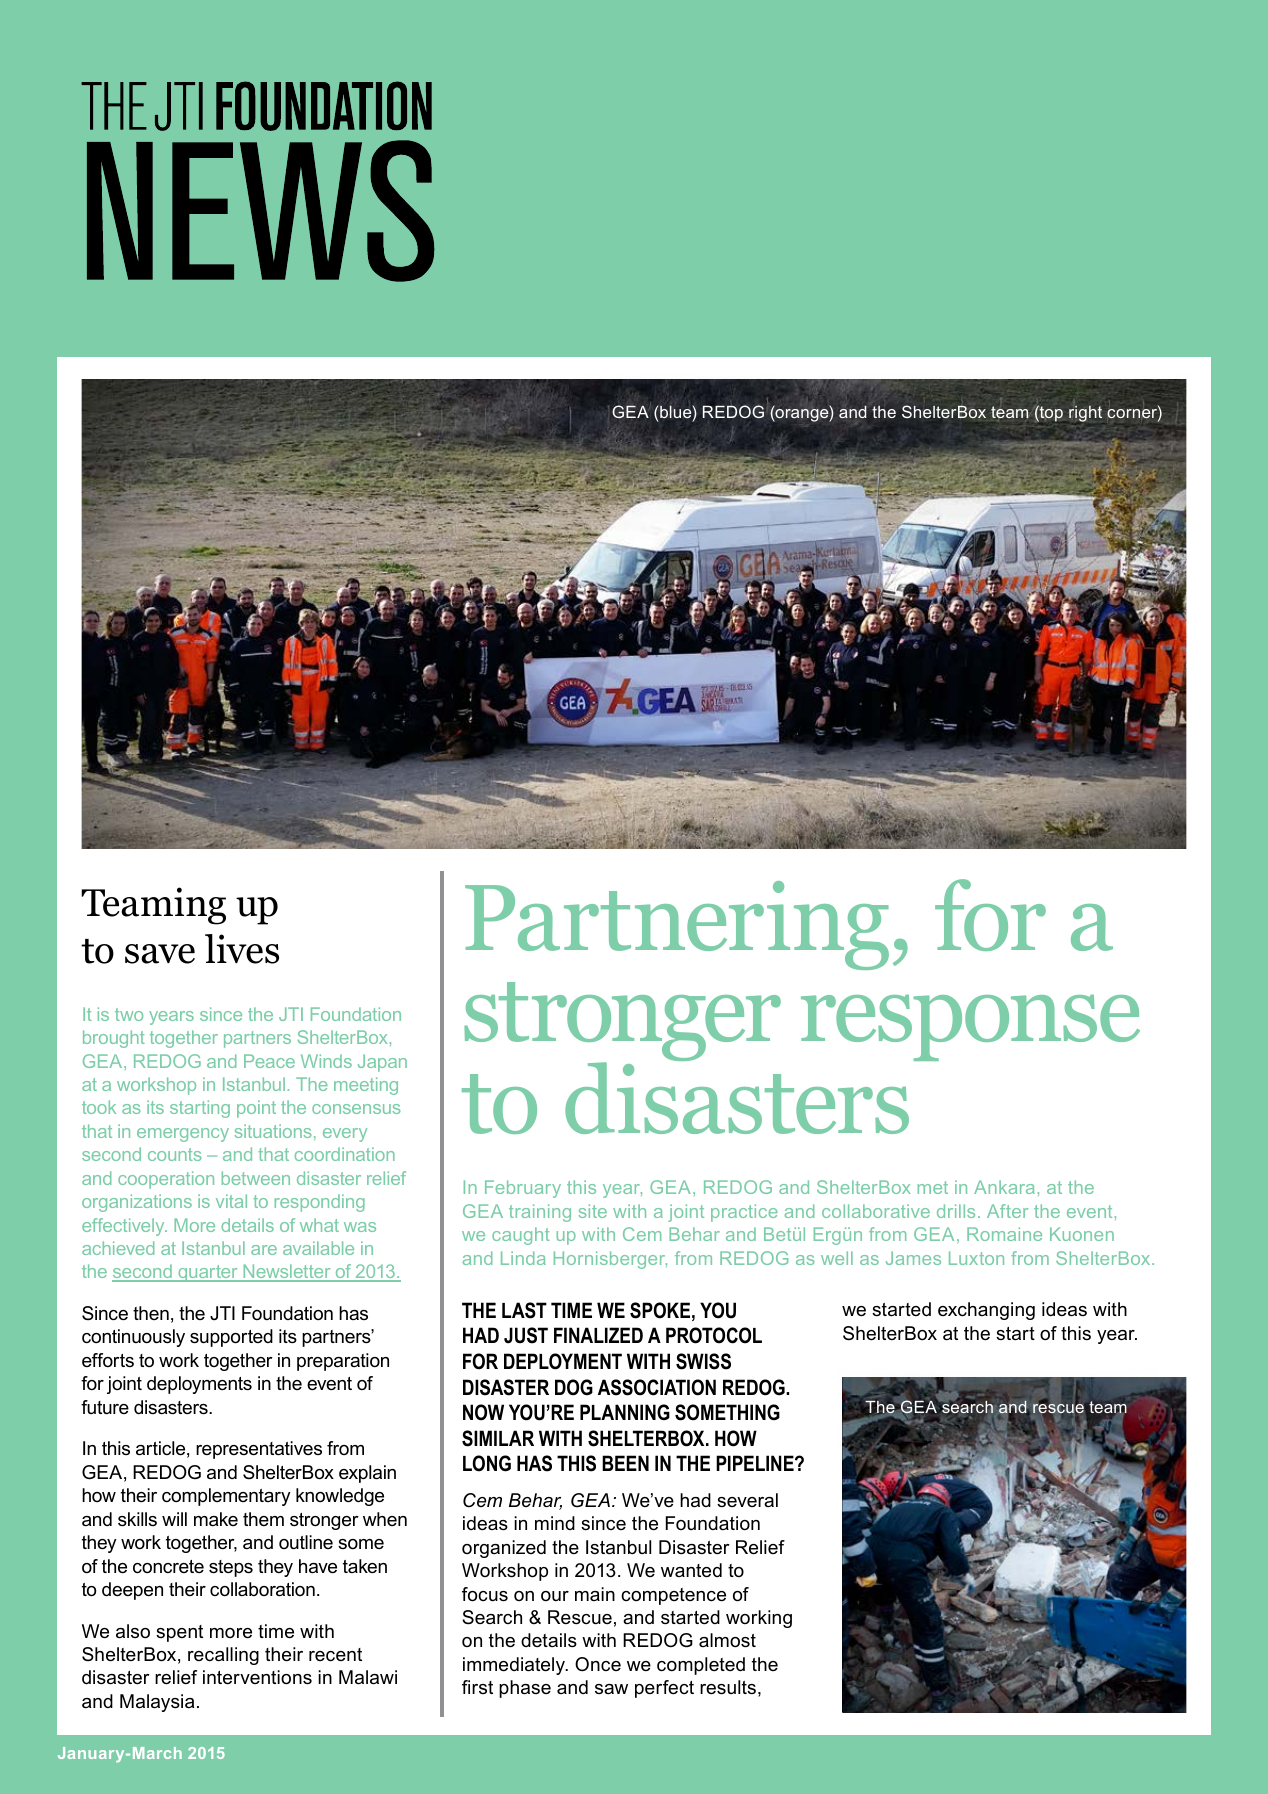 This image has height=1794, width=1268. What do you see at coordinates (677, 925) in the image?
I see `Partnering` at bounding box center [677, 925].
